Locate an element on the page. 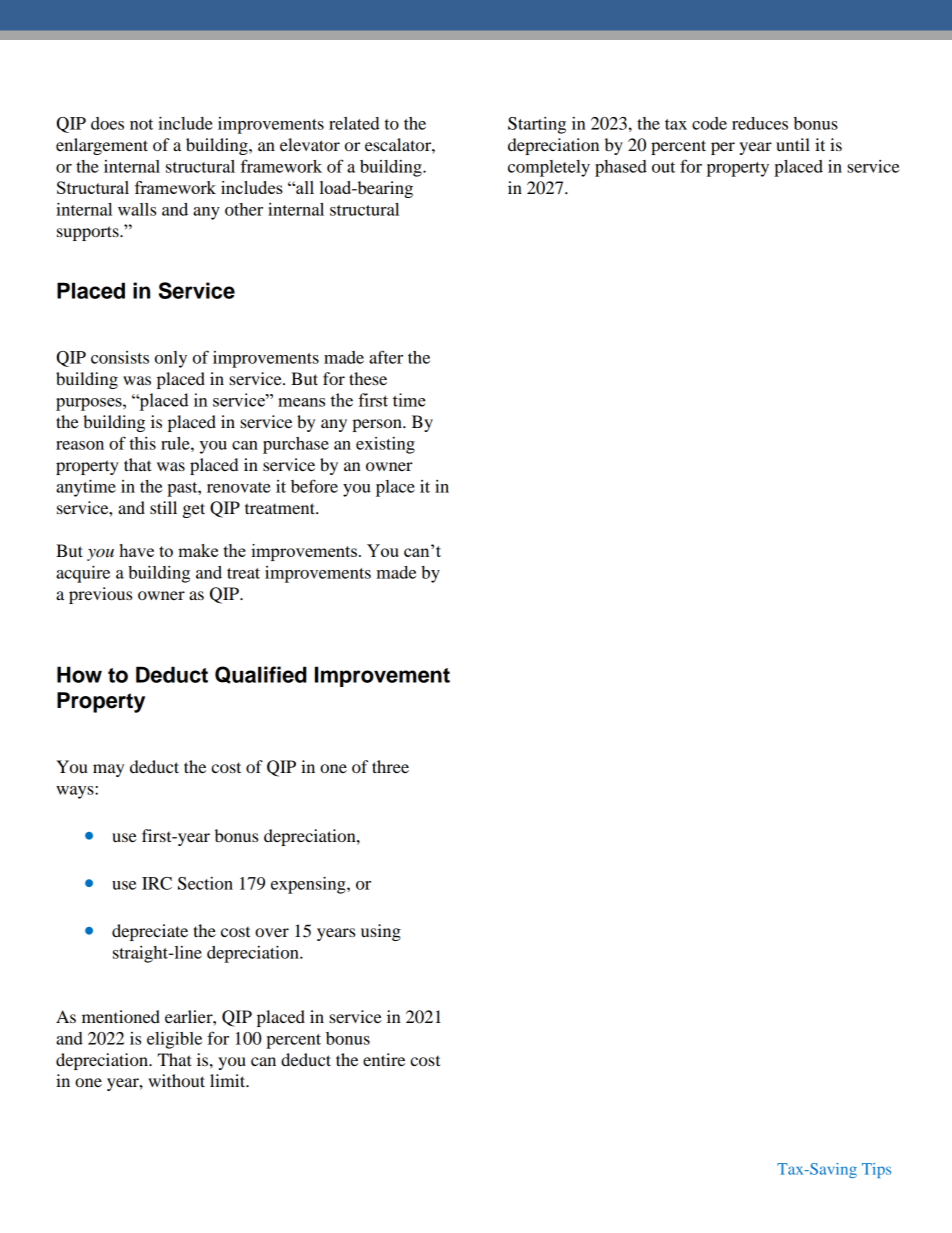 This page has height=1233, width=952. three is located at coordinates (390, 766).
